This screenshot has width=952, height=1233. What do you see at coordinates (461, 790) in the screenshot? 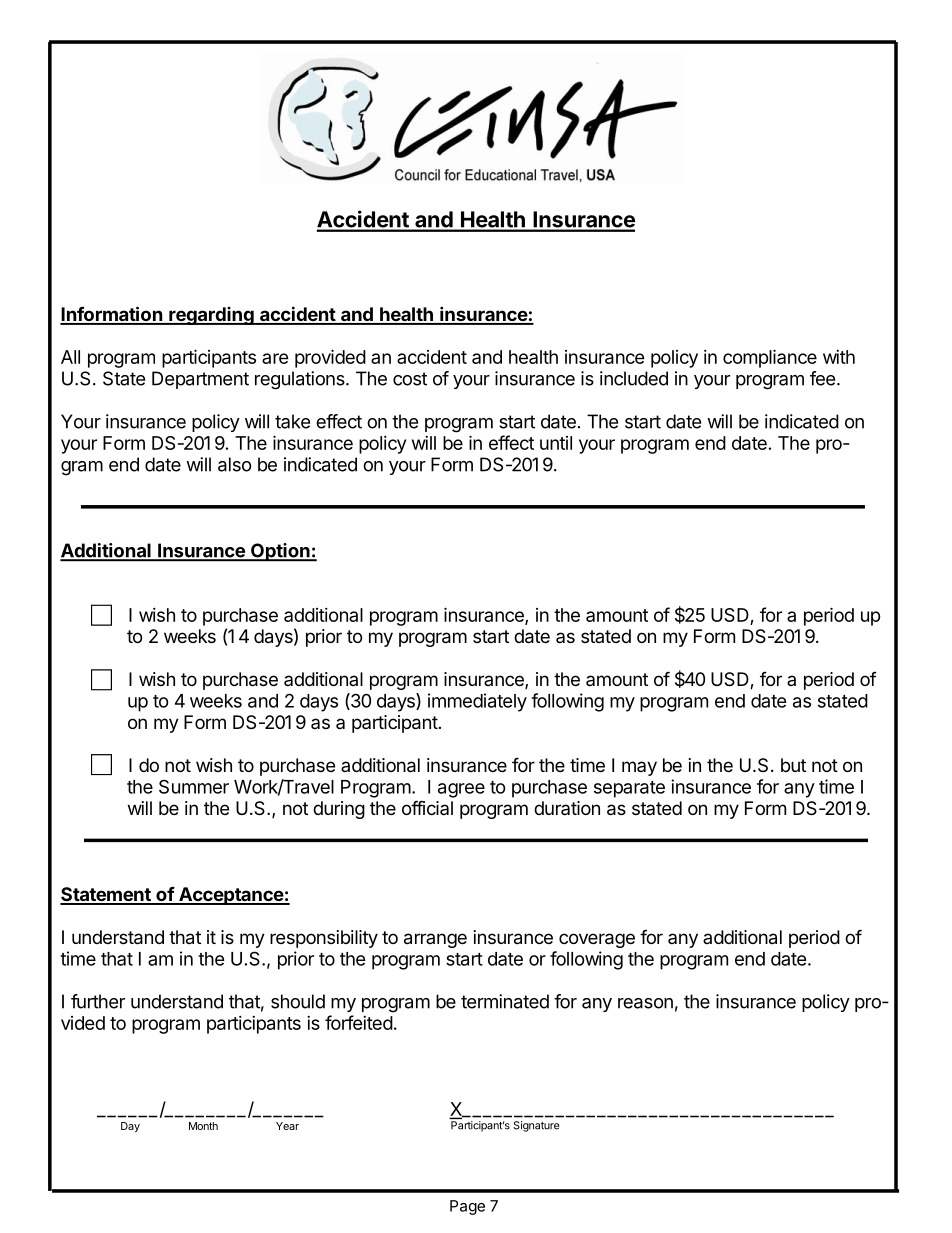
I see `agree` at bounding box center [461, 790].
